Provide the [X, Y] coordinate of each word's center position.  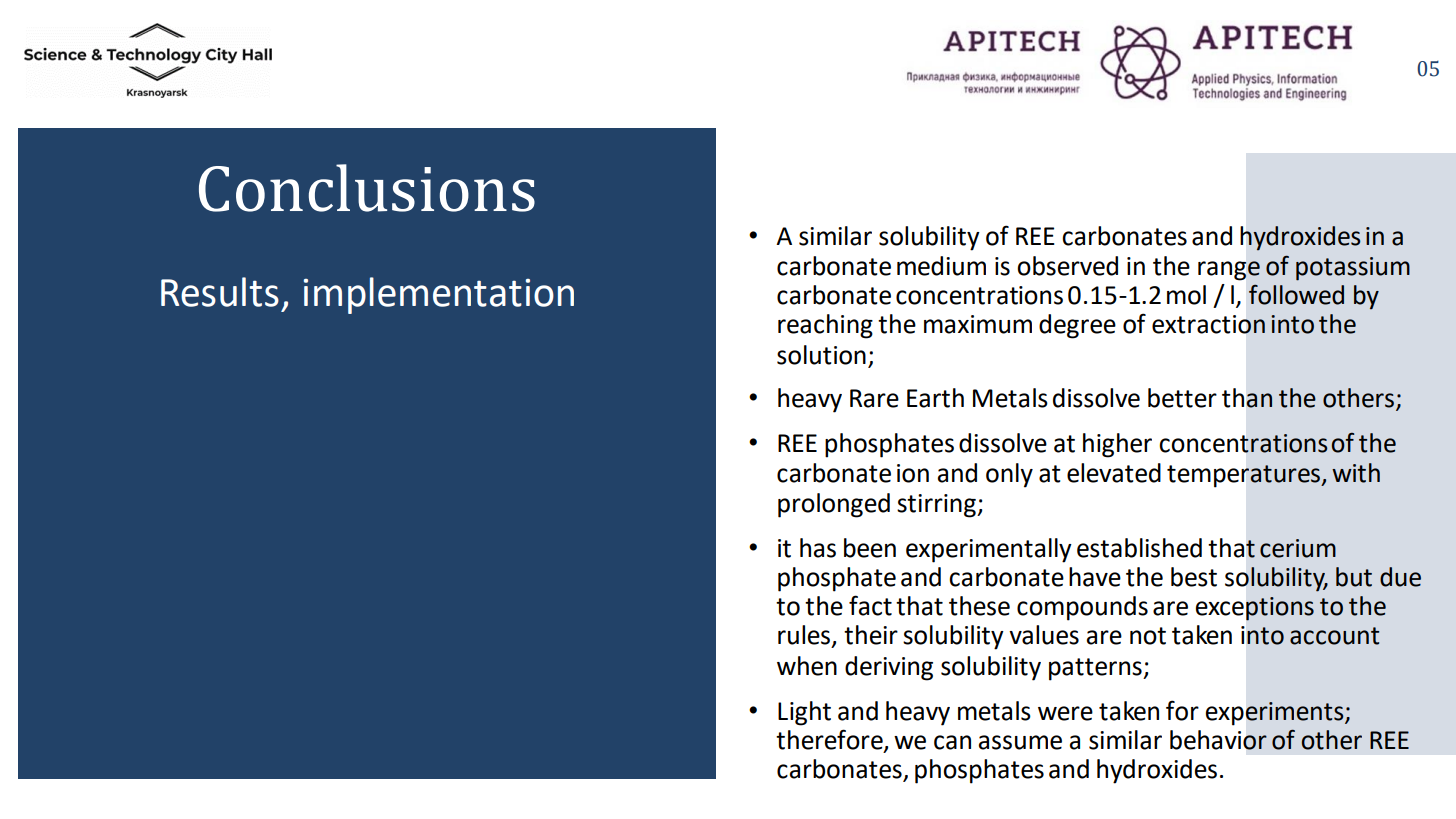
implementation [439, 295]
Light [804, 713]
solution [821, 355]
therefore [830, 740]
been [870, 548]
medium [941, 266]
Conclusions [367, 188]
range [1229, 271]
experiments [1276, 713]
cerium [1298, 548]
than [1247, 398]
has [818, 548]
